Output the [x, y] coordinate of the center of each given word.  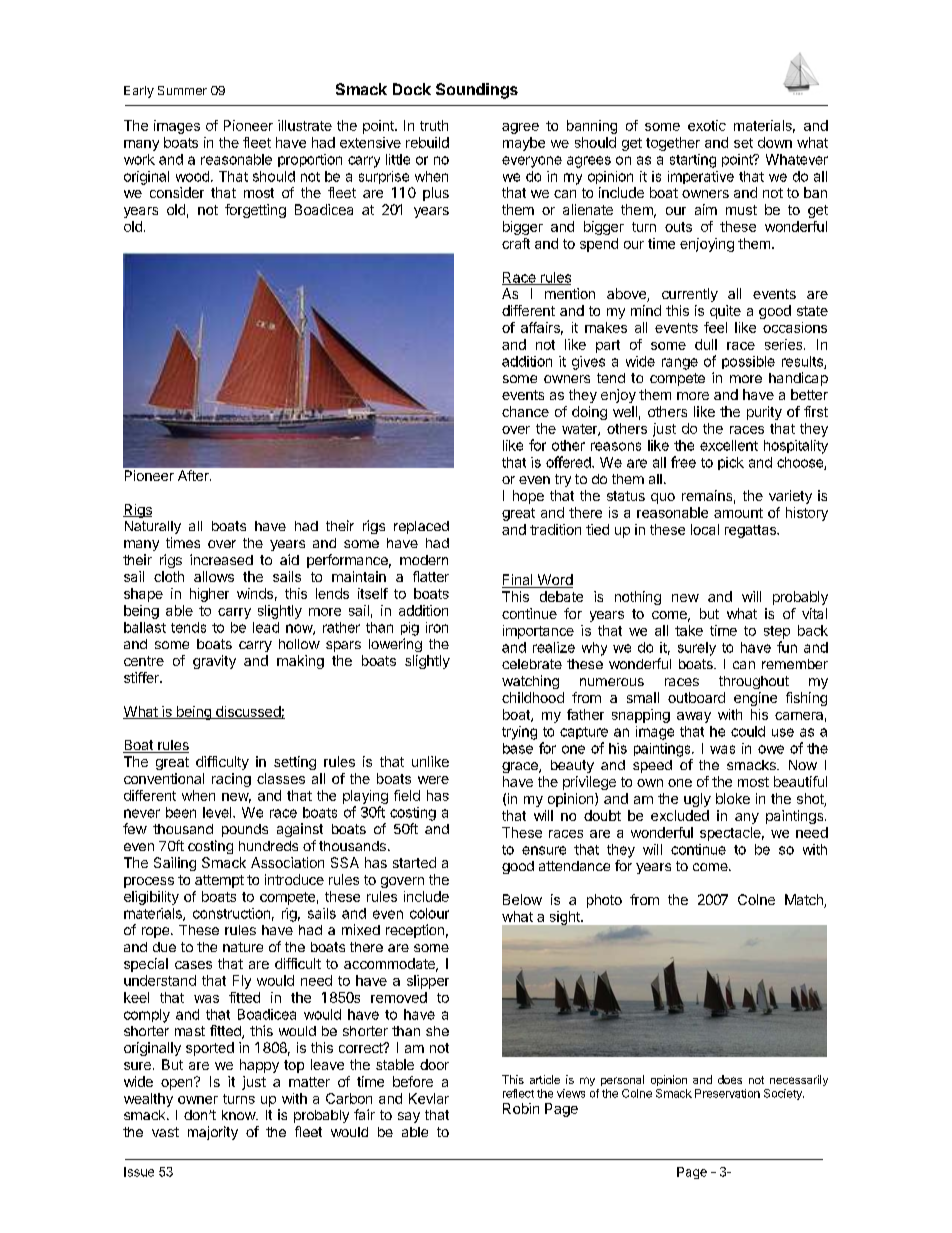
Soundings [477, 91]
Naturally [153, 527]
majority [213, 1133]
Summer [182, 90]
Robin [521, 1108]
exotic [707, 125]
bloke [733, 798]
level [218, 812]
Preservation [727, 1093]
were [433, 780]
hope [528, 497]
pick [731, 463]
